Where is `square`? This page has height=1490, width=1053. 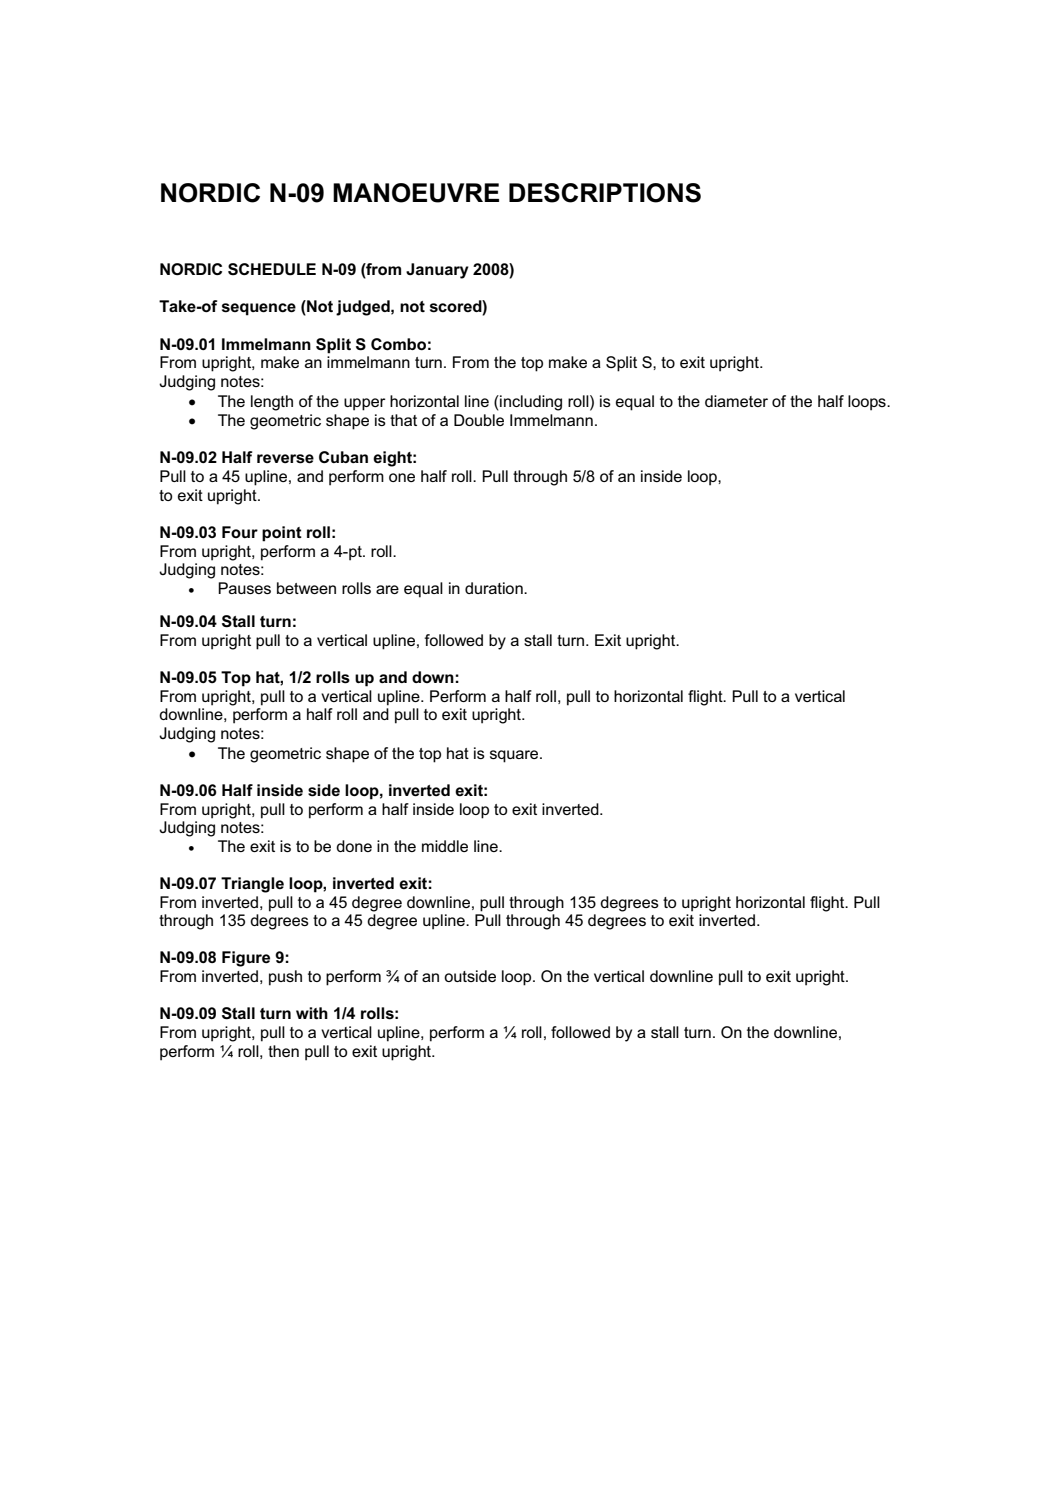
square is located at coordinates (515, 756).
